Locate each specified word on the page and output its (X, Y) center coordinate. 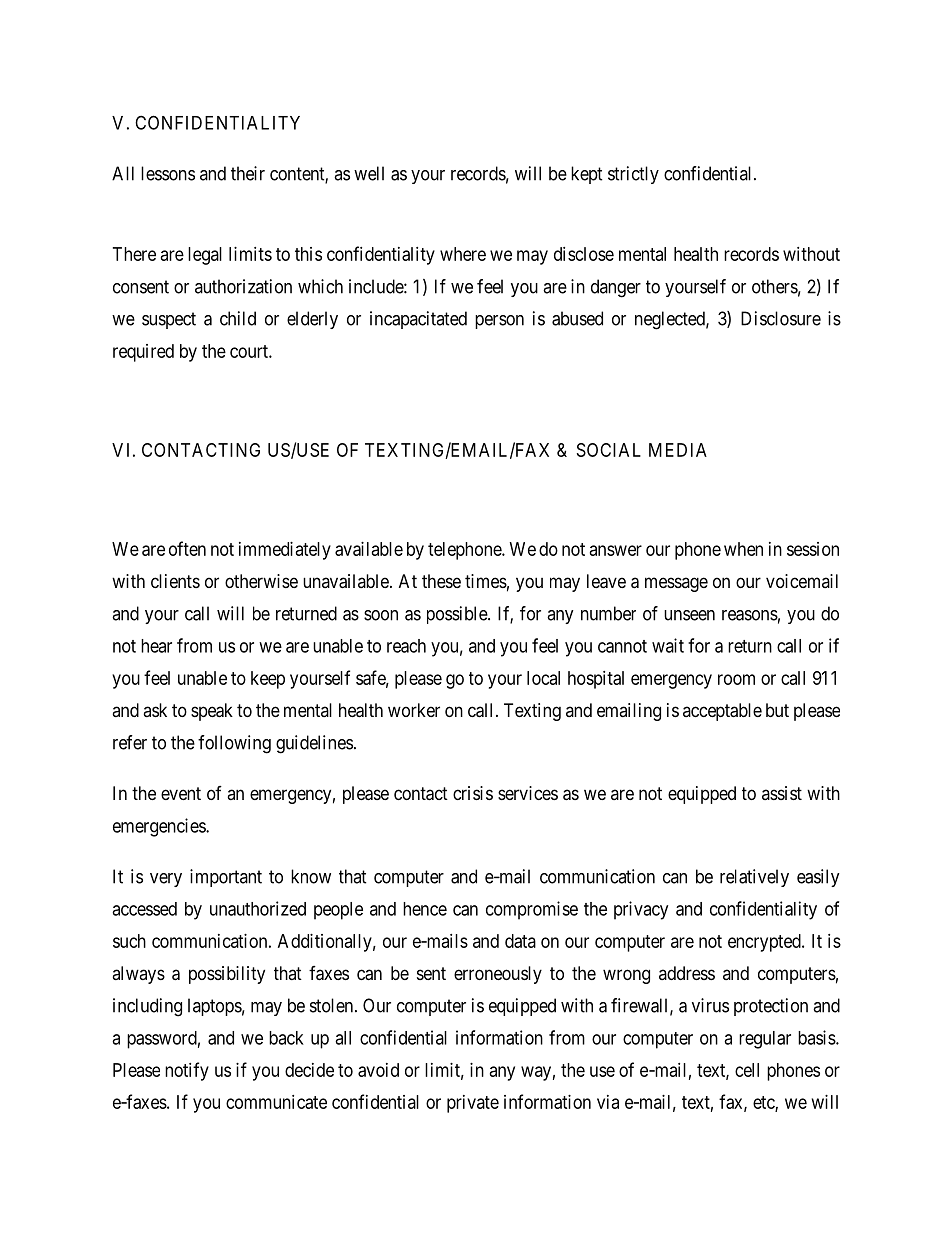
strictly (633, 175)
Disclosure (781, 318)
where (463, 254)
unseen (689, 615)
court (250, 351)
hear (156, 646)
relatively (754, 878)
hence (425, 909)
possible (458, 615)
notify (187, 1071)
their (248, 173)
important (226, 878)
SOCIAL (609, 450)
